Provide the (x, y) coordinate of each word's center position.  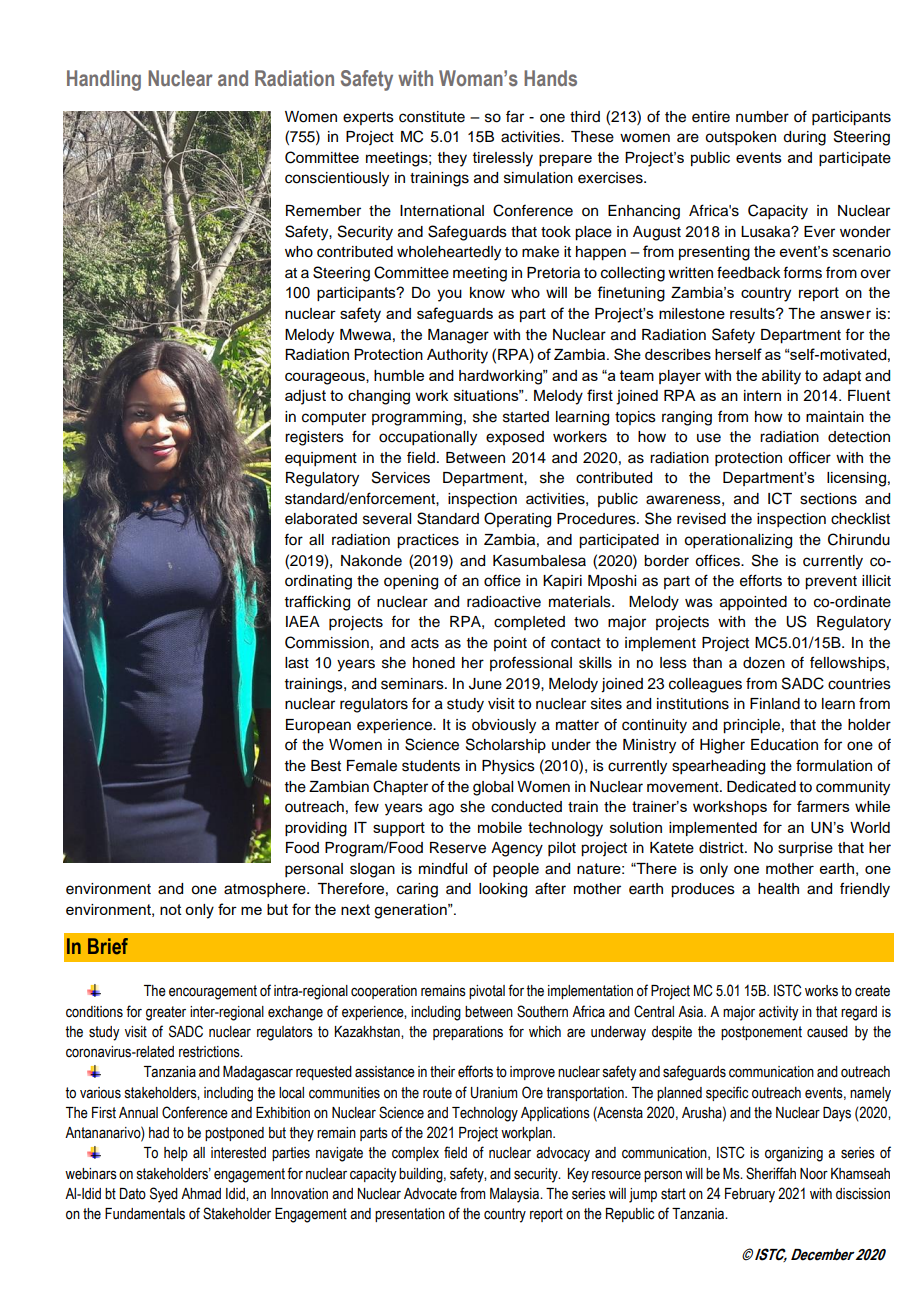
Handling (104, 80)
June (485, 684)
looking (503, 890)
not (171, 909)
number (762, 117)
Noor (814, 1174)
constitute (432, 117)
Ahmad (201, 1194)
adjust (305, 397)
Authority (457, 356)
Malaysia (515, 1195)
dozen (764, 663)
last (297, 663)
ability (781, 377)
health (778, 889)
